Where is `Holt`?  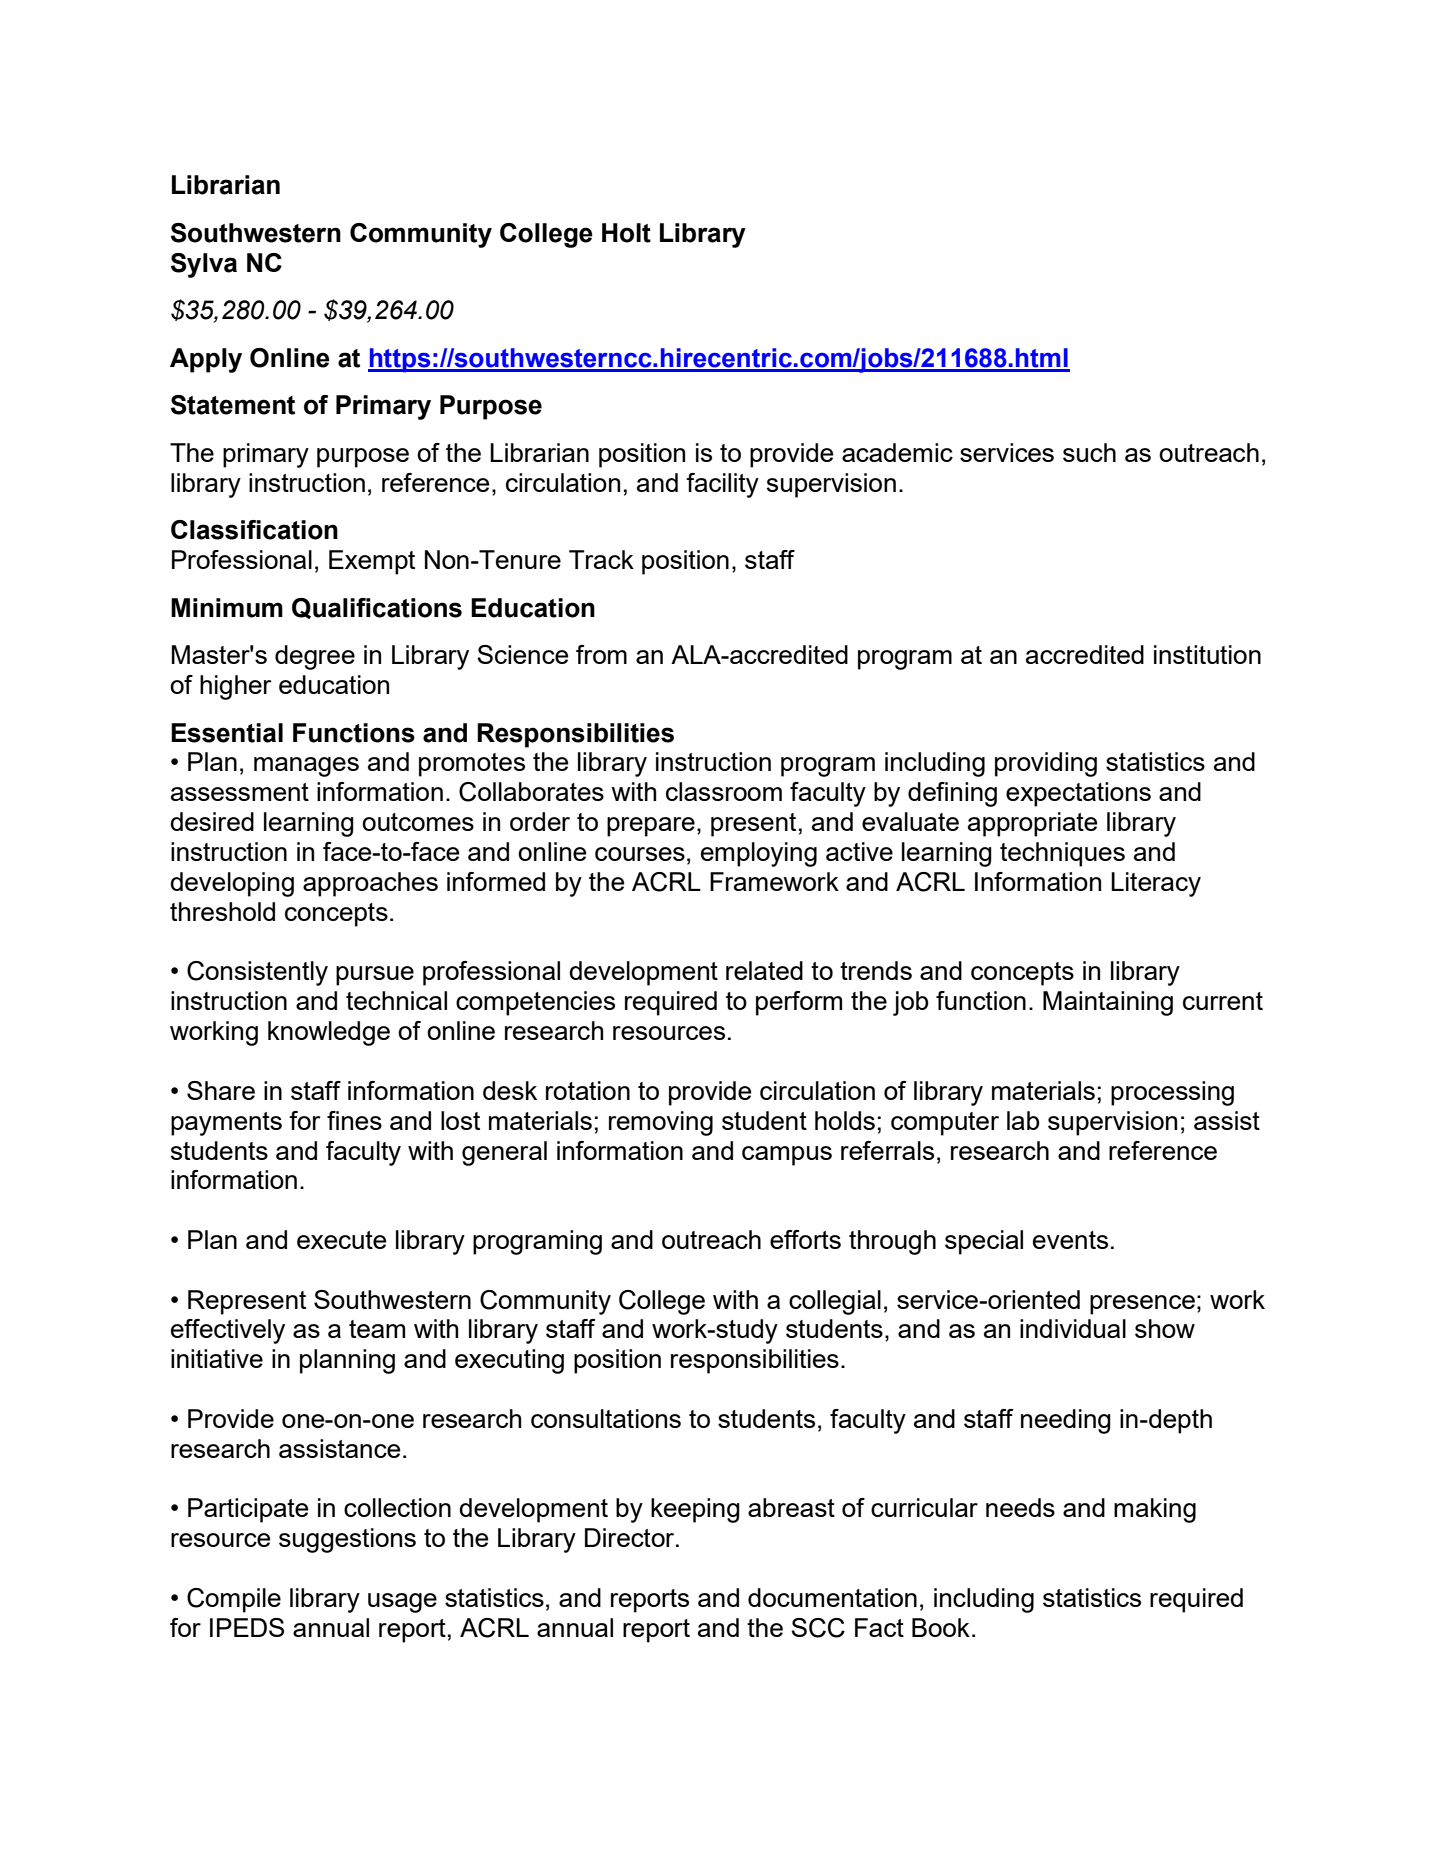
Holt is located at coordinates (626, 233).
